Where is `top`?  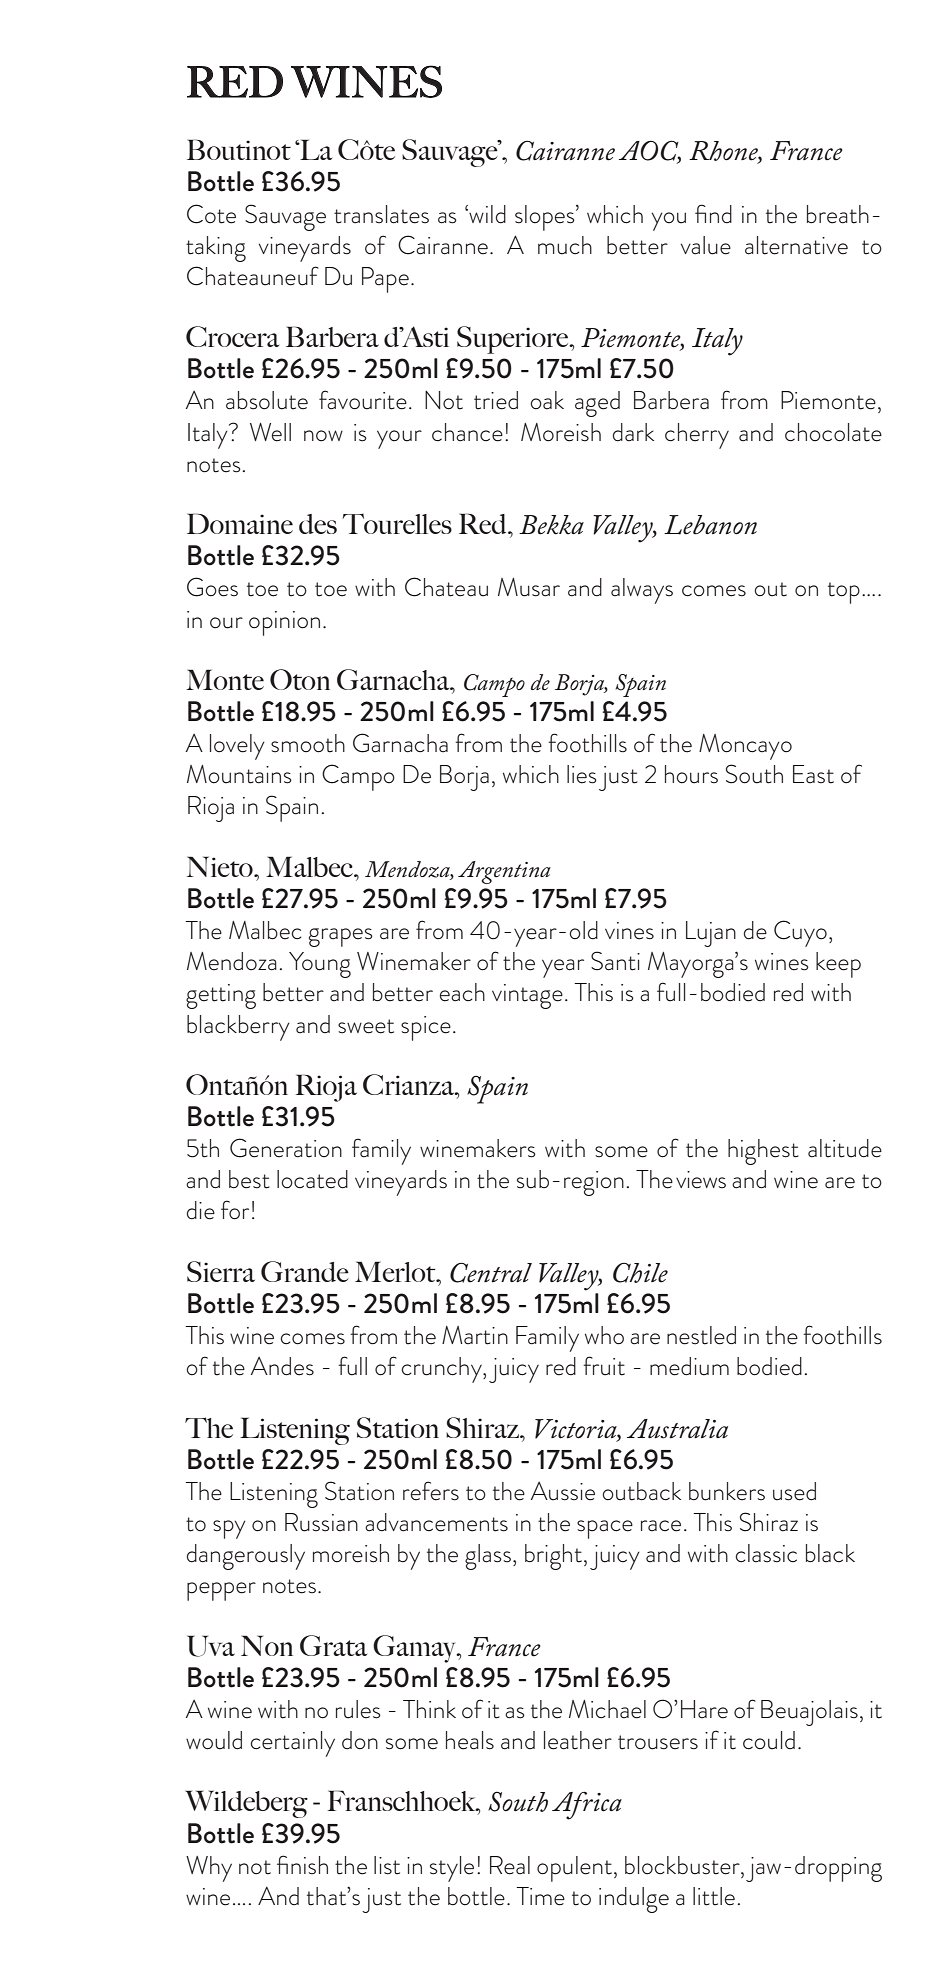
top is located at coordinates (844, 593).
